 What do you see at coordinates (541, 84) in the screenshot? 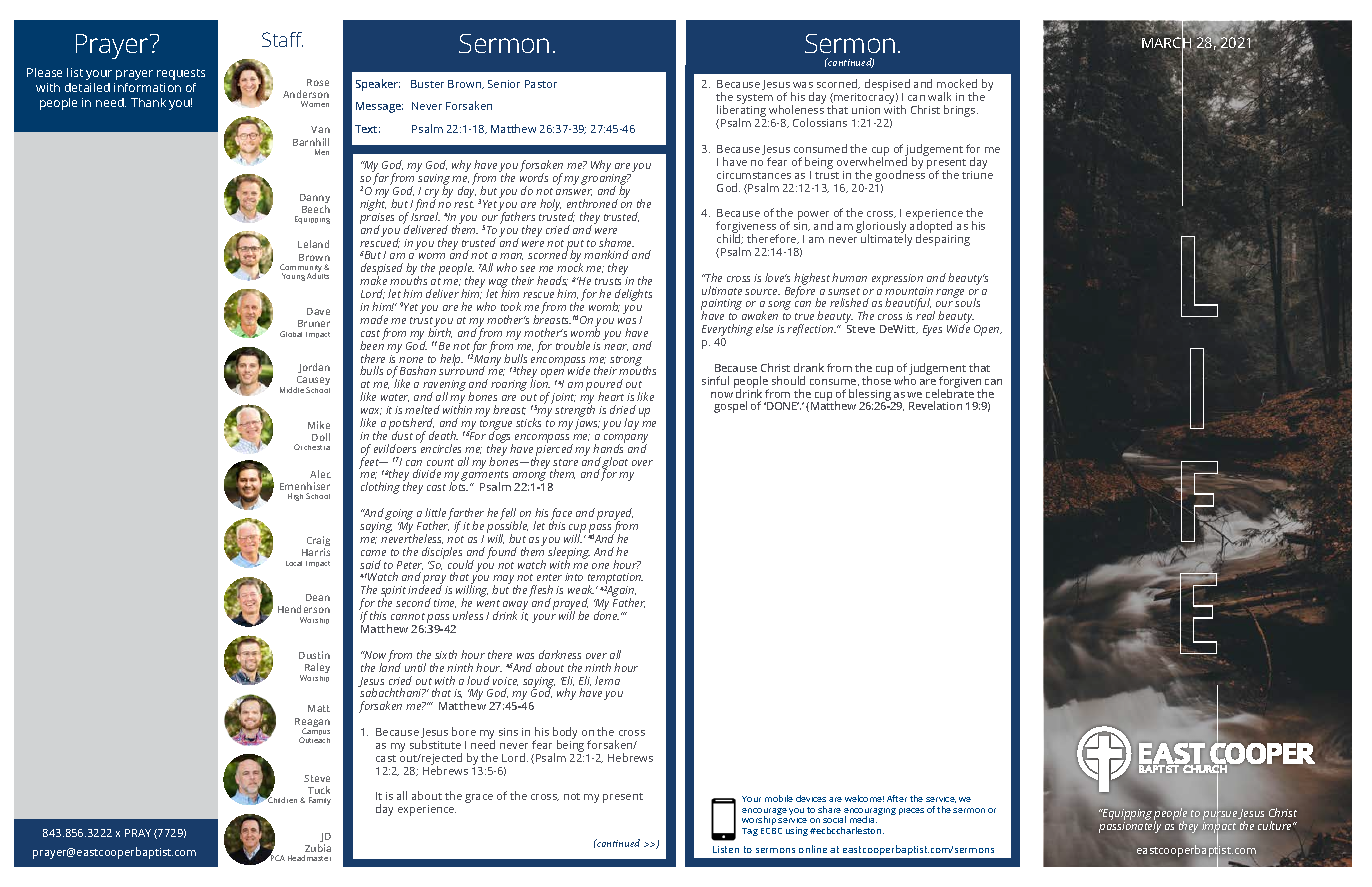
I see `Pastor` at bounding box center [541, 84].
